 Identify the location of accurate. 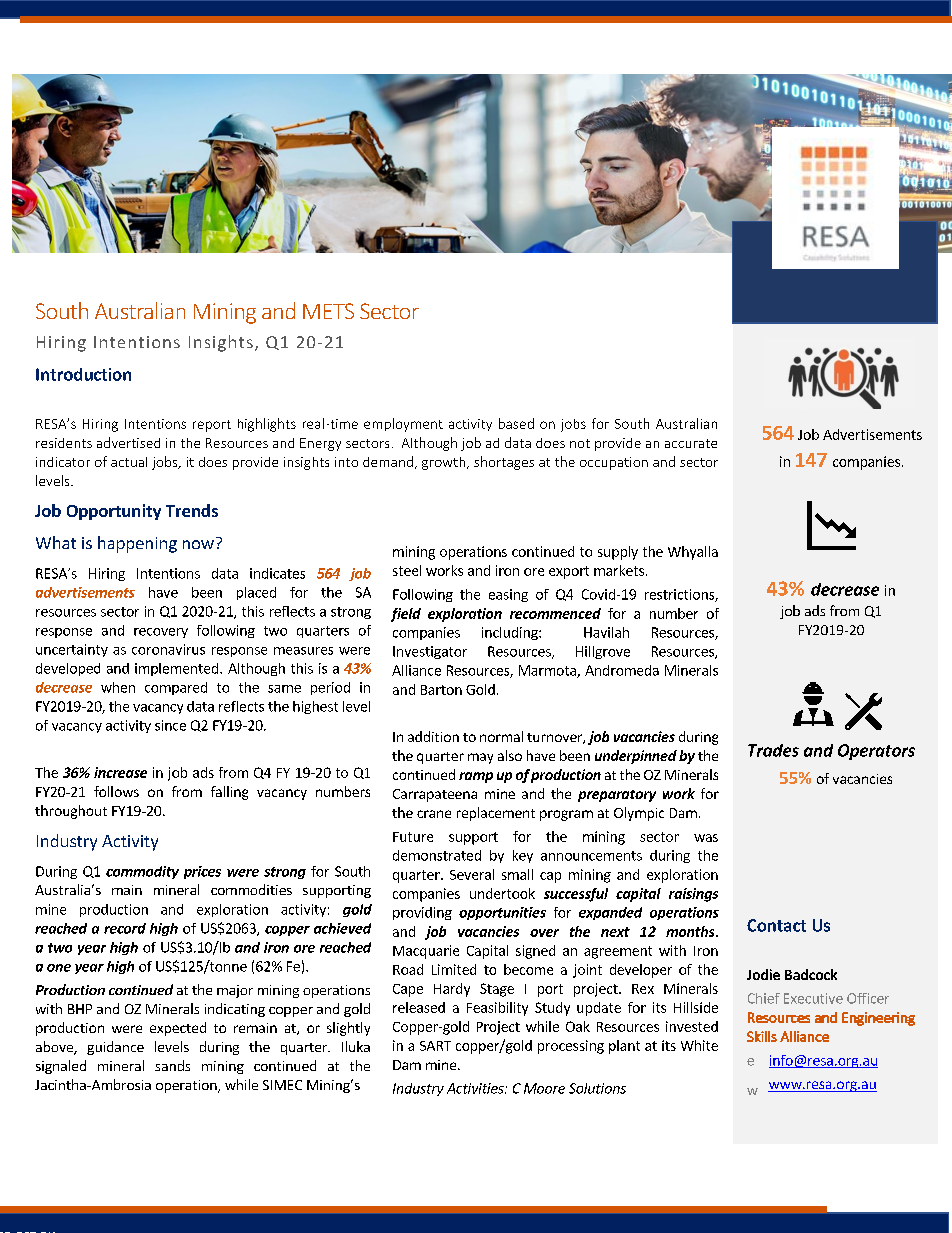
(691, 443).
